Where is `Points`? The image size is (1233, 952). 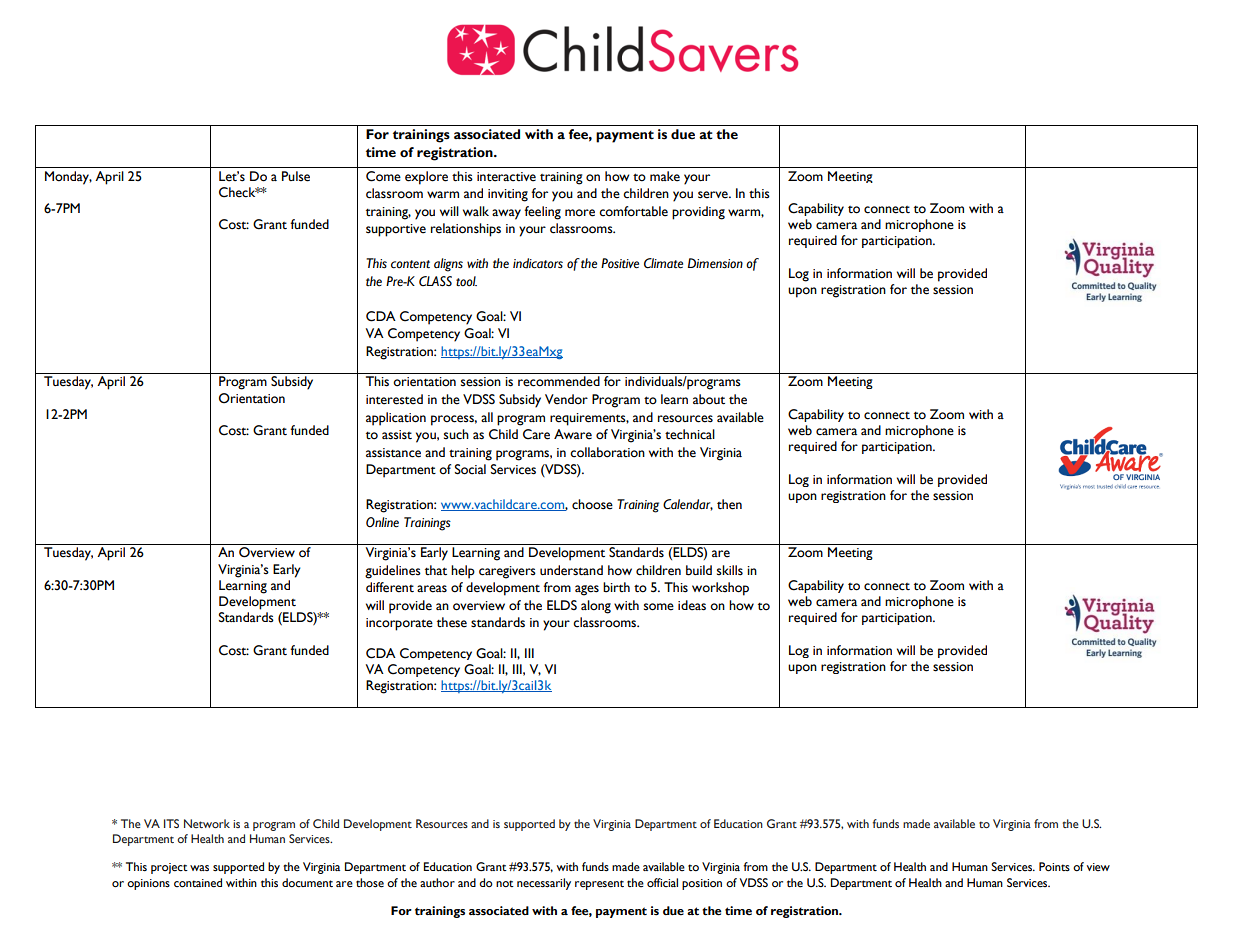
Points is located at coordinates (1054, 867).
